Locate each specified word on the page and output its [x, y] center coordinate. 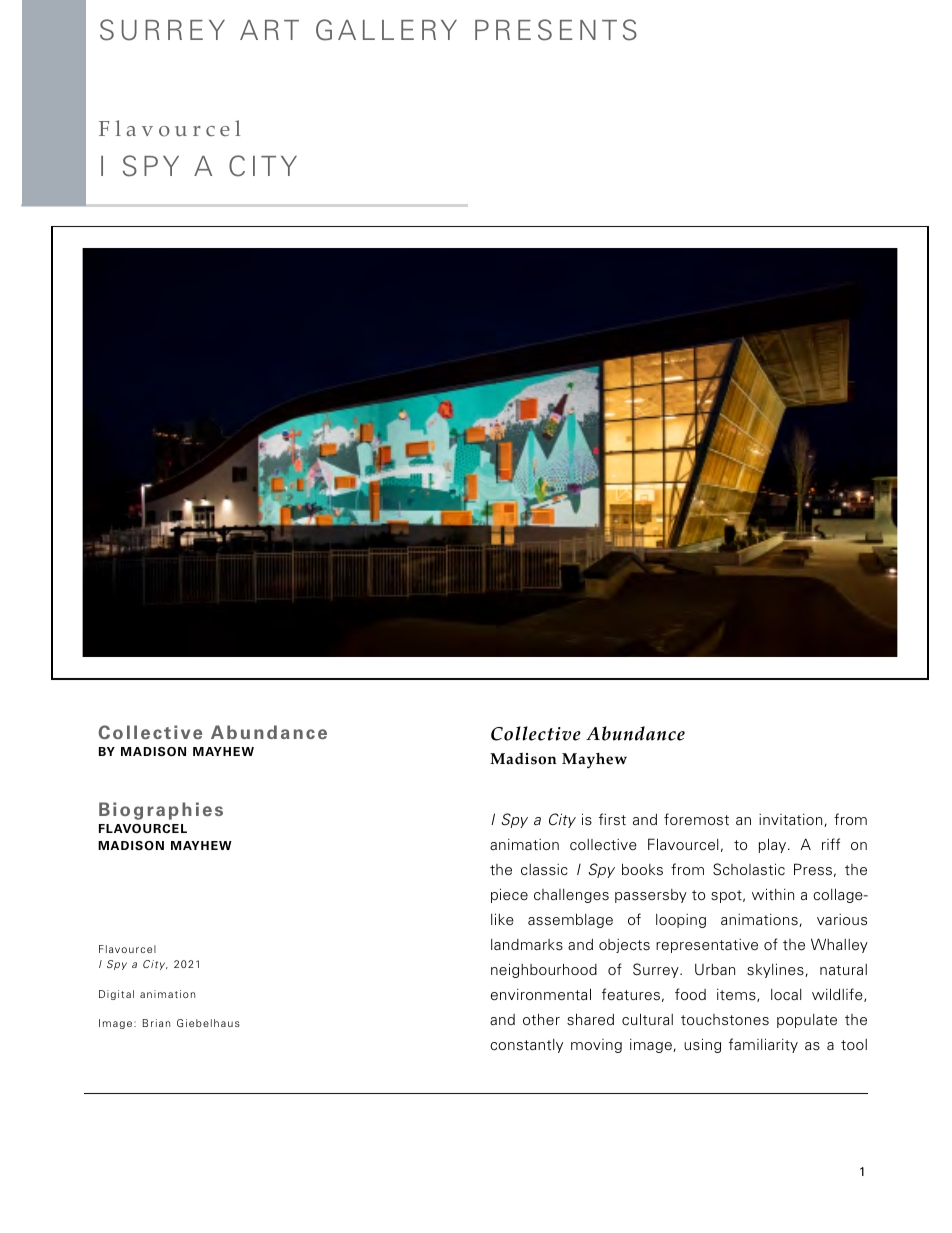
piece [509, 895]
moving [596, 1046]
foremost [696, 819]
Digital [116, 995]
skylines [776, 970]
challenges [571, 896]
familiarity [763, 1045]
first [612, 819]
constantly [526, 1046]
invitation [792, 820]
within [773, 894]
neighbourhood [544, 970]
